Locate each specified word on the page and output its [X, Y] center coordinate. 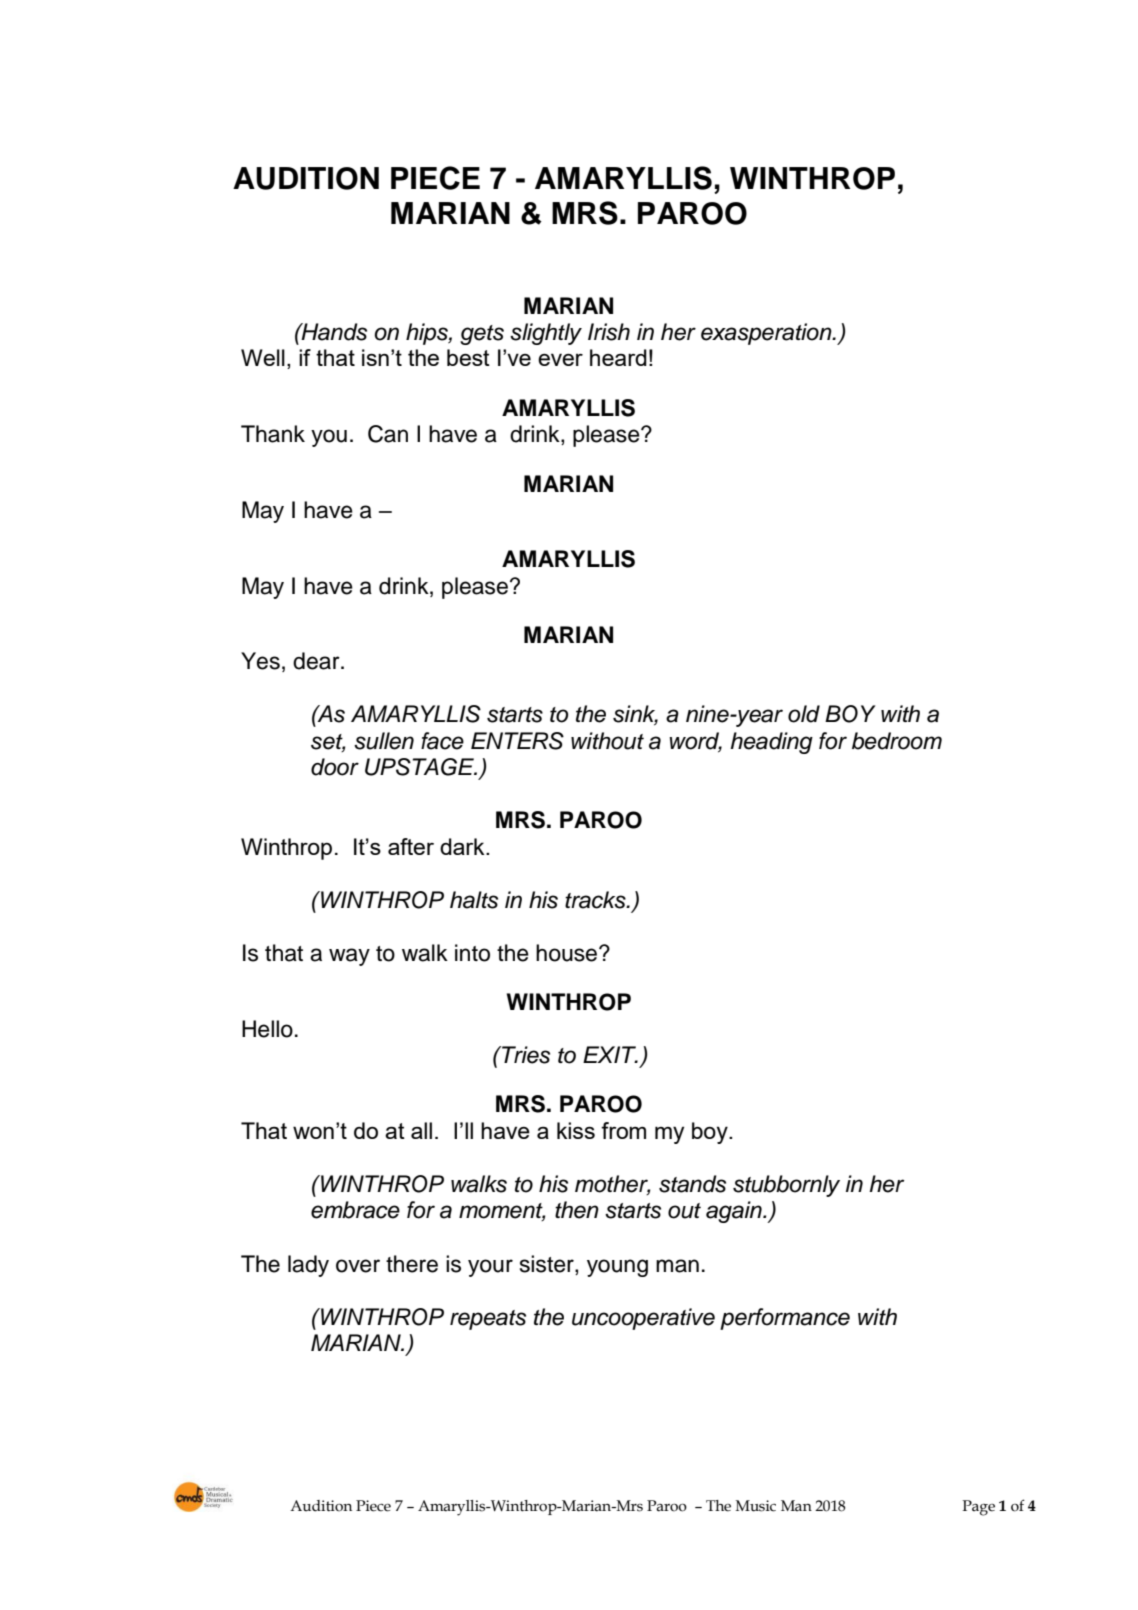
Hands [333, 332]
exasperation [767, 334]
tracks [596, 900]
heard [618, 357]
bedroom [897, 741]
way [349, 957]
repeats [488, 1320]
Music [756, 1506]
